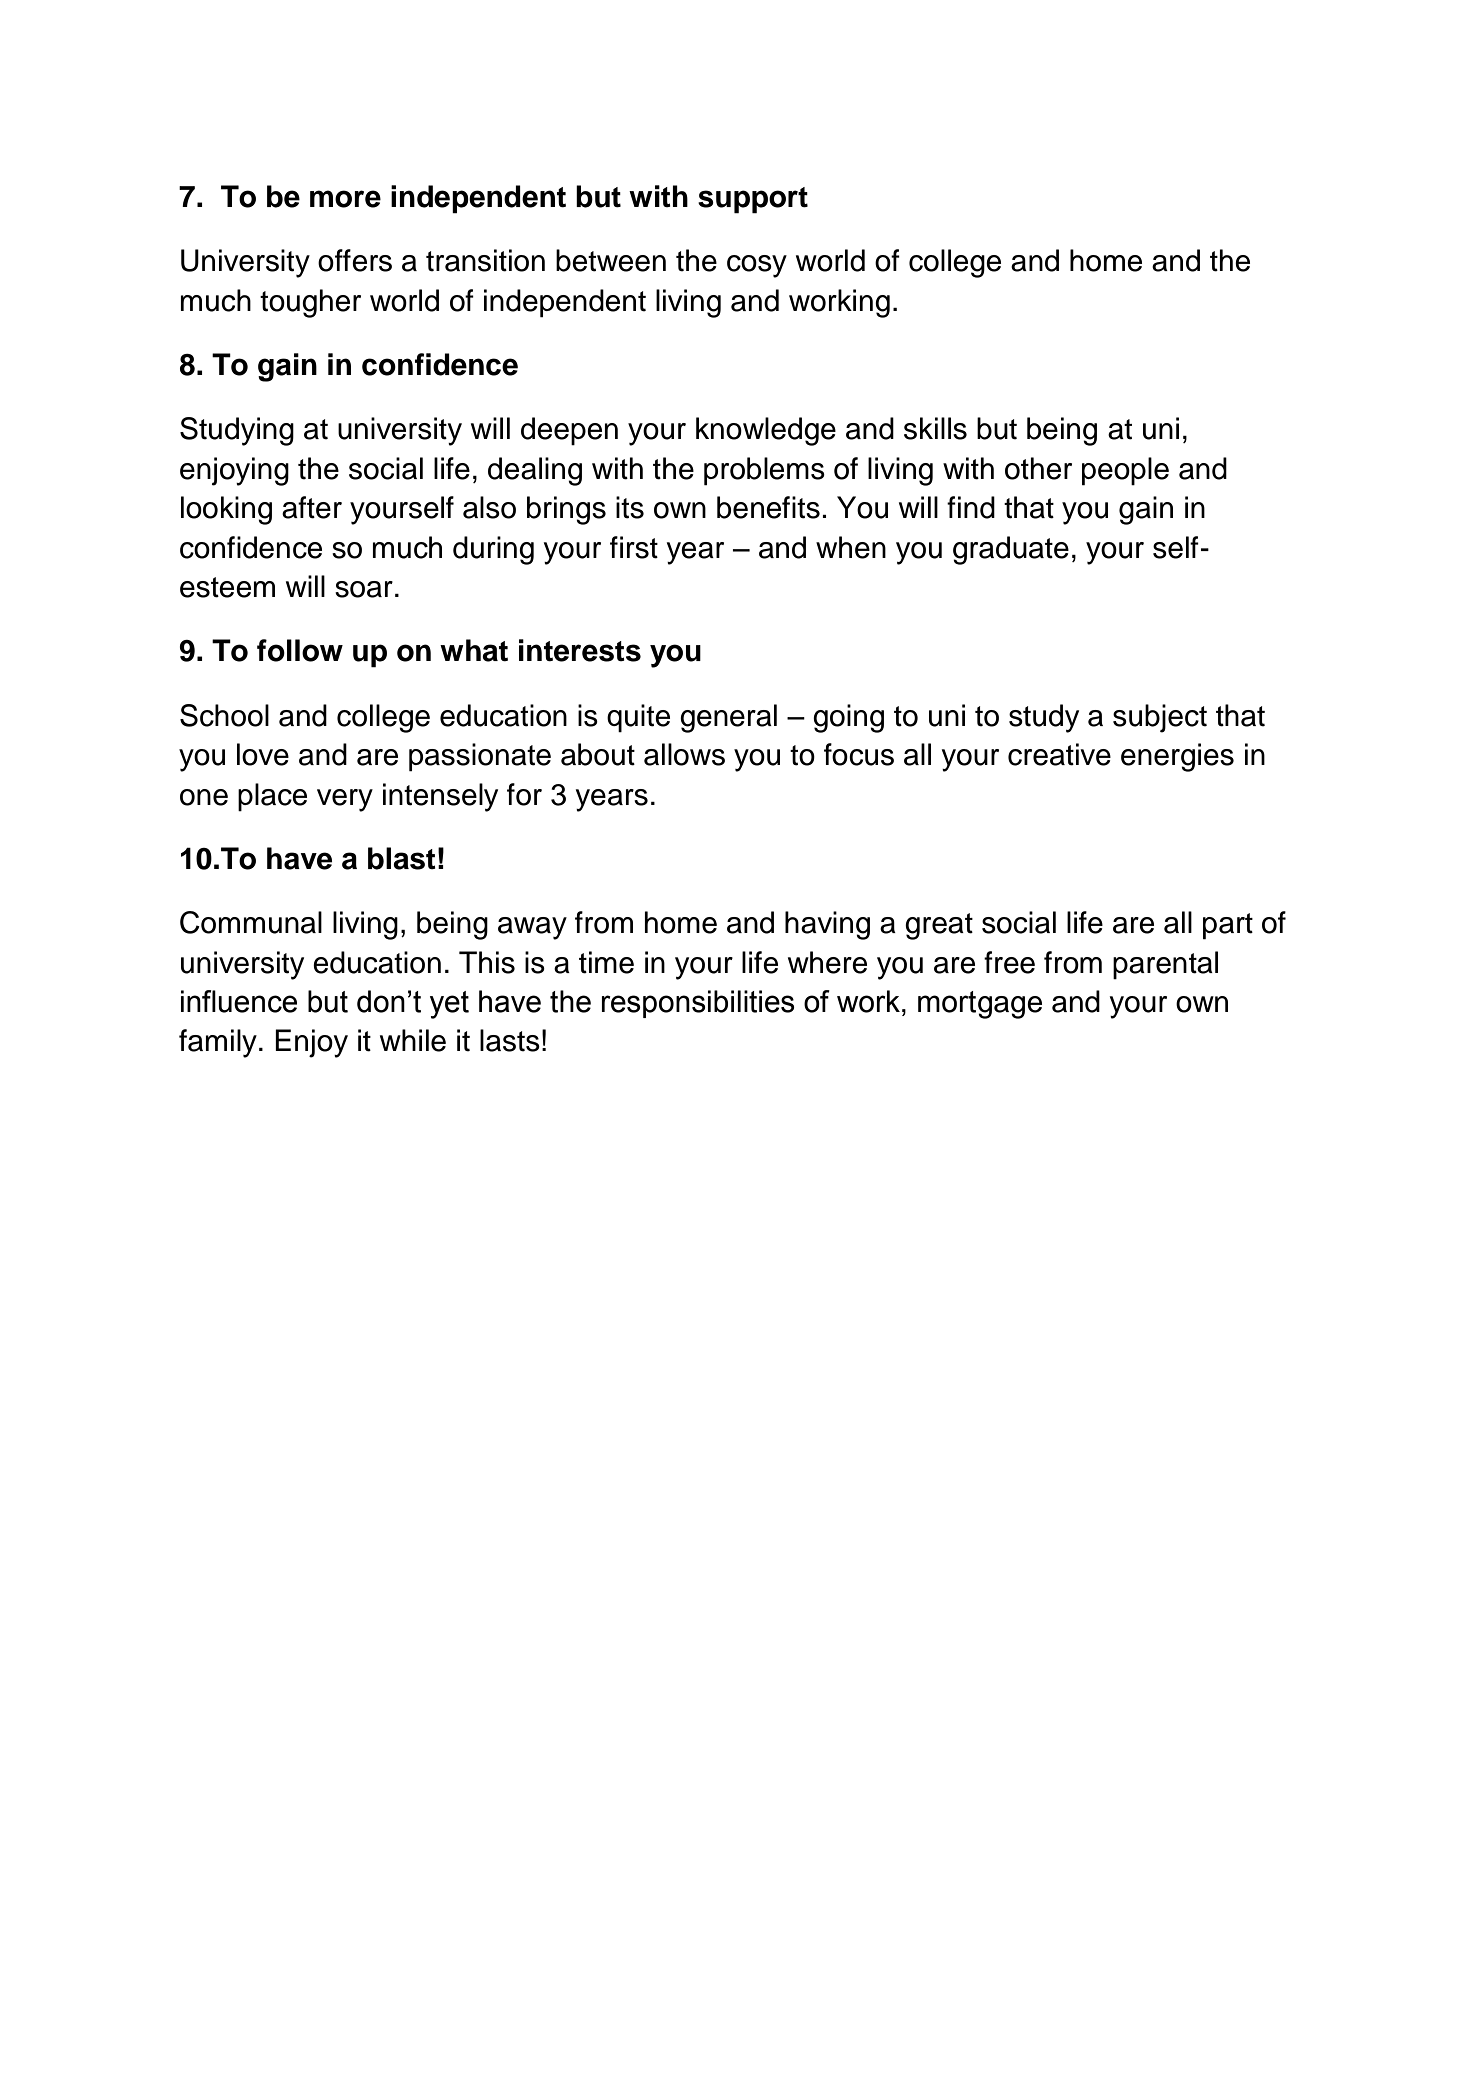 The width and height of the screenshot is (1480, 2093). Describe the element at coordinates (698, 1004) in the screenshot. I see `responsibilities` at that location.
